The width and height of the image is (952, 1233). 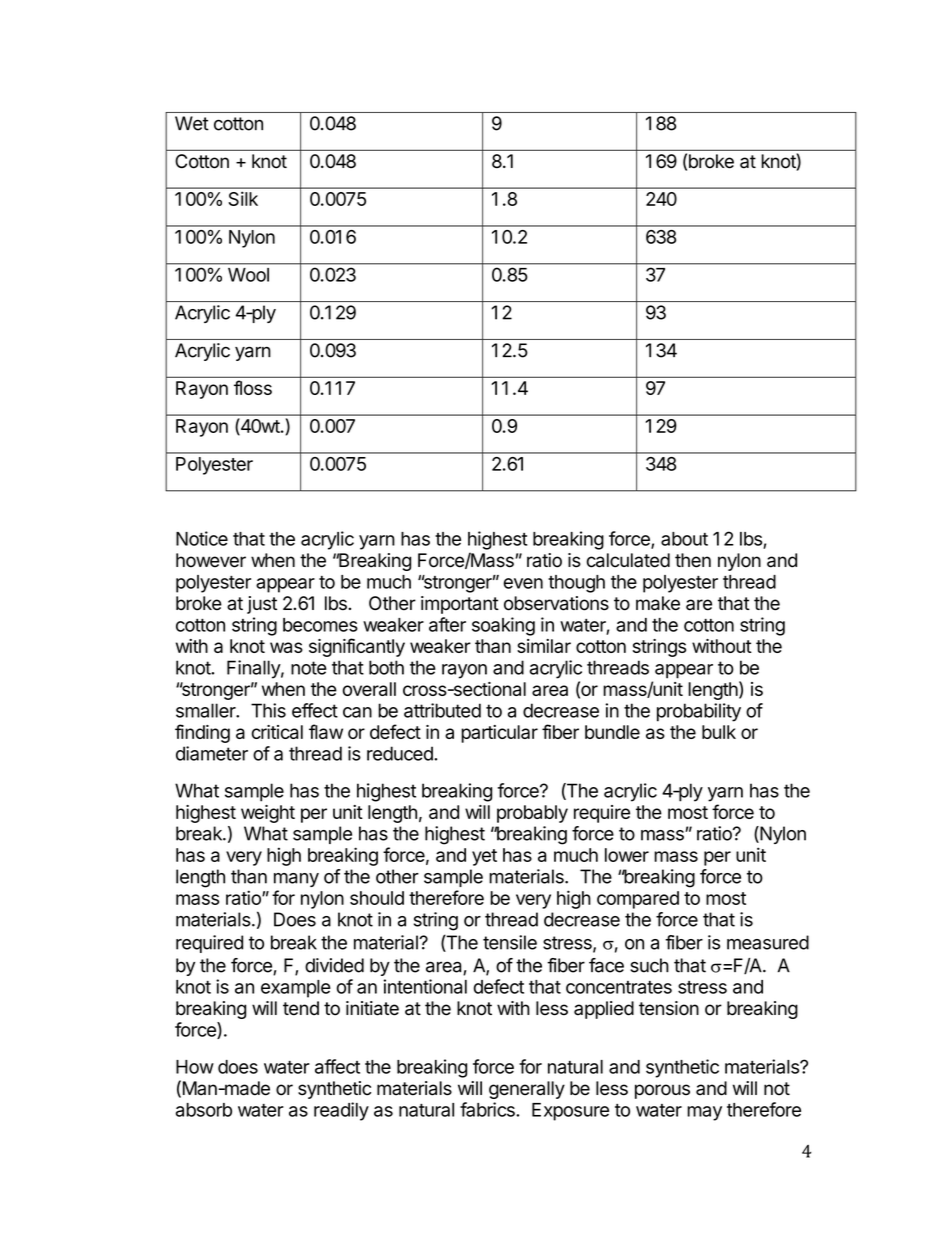 What do you see at coordinates (503, 626) in the image?
I see `soaking` at bounding box center [503, 626].
